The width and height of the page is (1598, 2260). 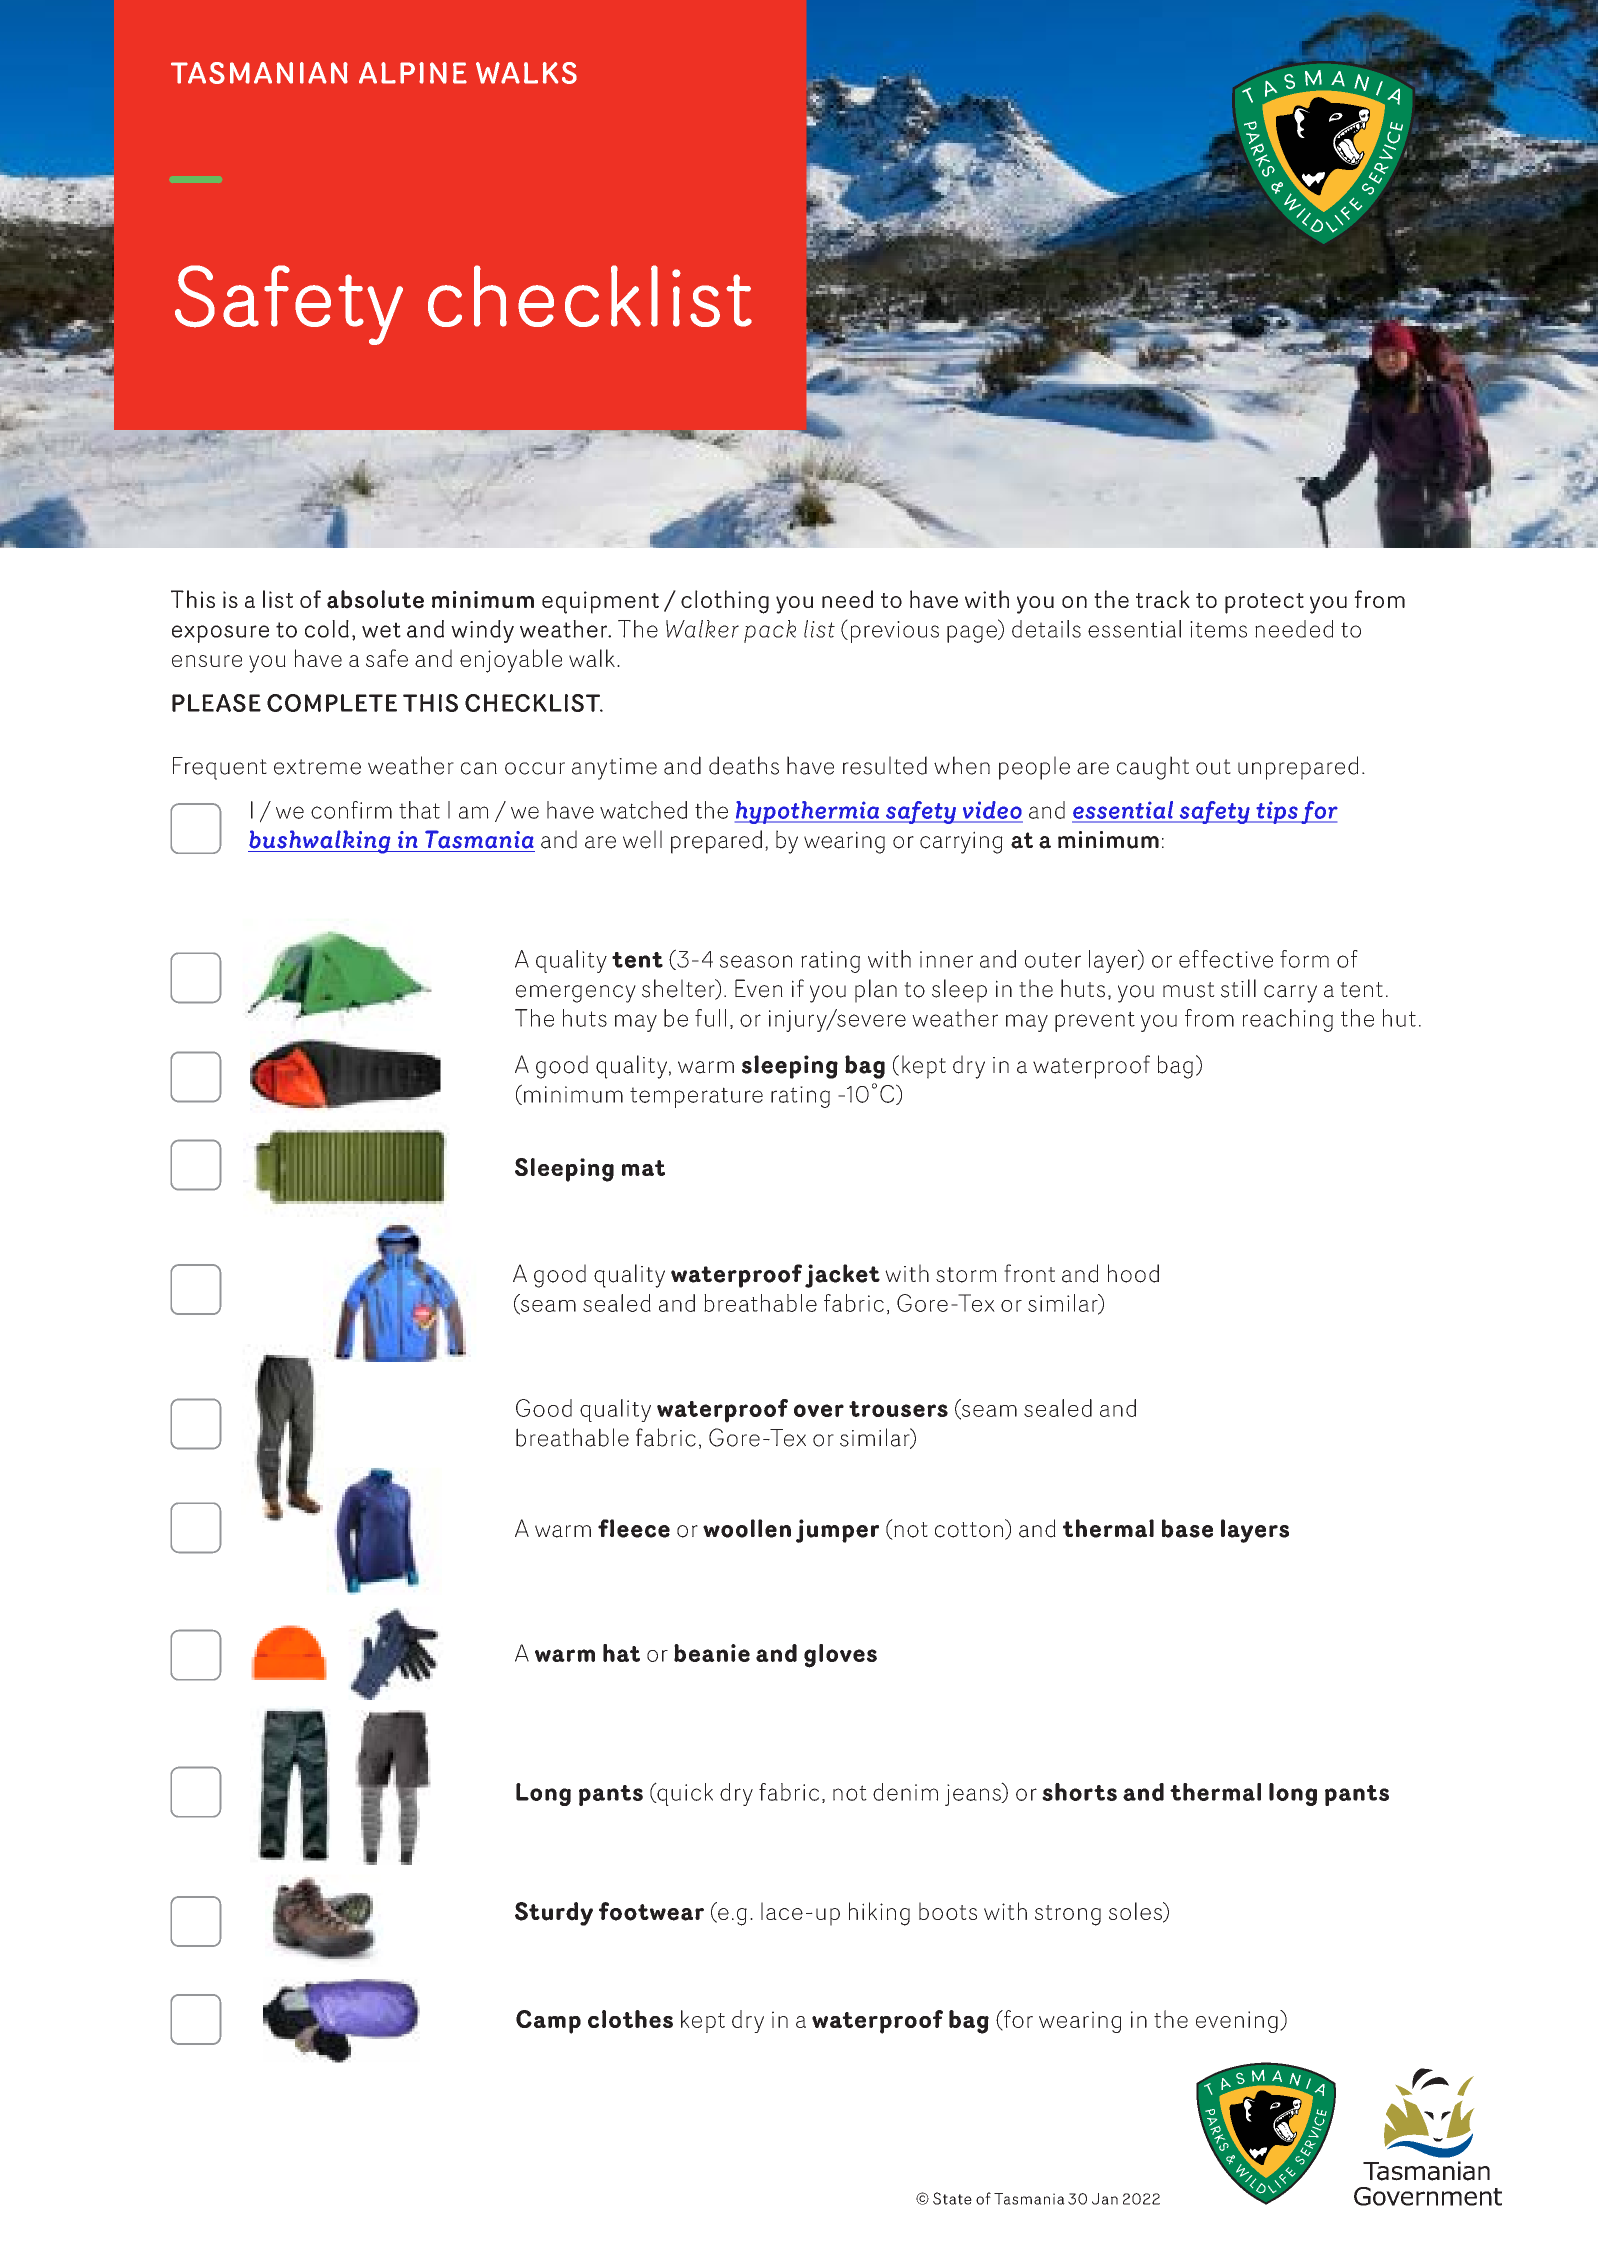 What do you see at coordinates (576, 994) in the page?
I see `emergency` at bounding box center [576, 994].
